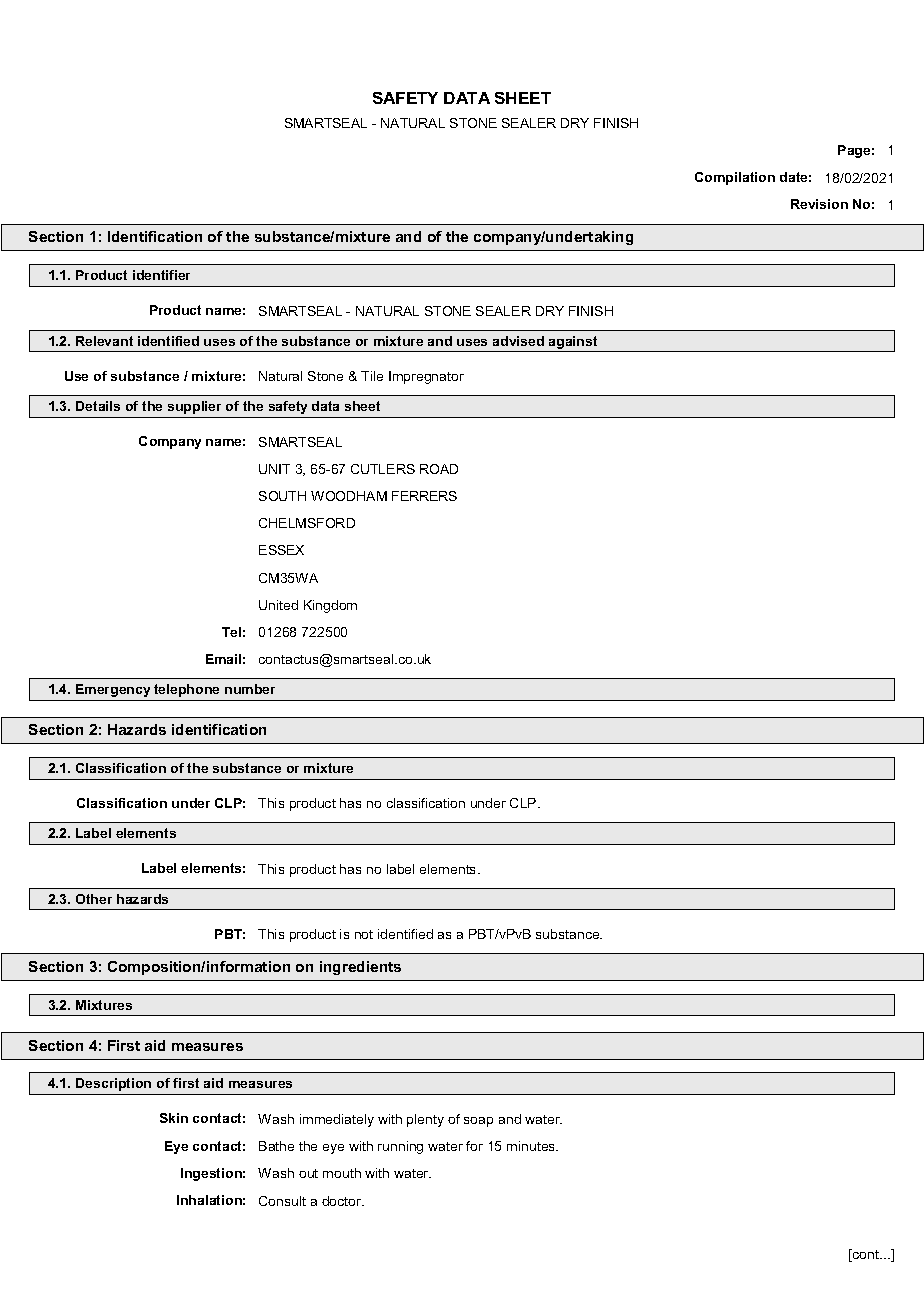 The width and height of the page is (924, 1308). Describe the element at coordinates (573, 344) in the page. I see `against` at that location.
